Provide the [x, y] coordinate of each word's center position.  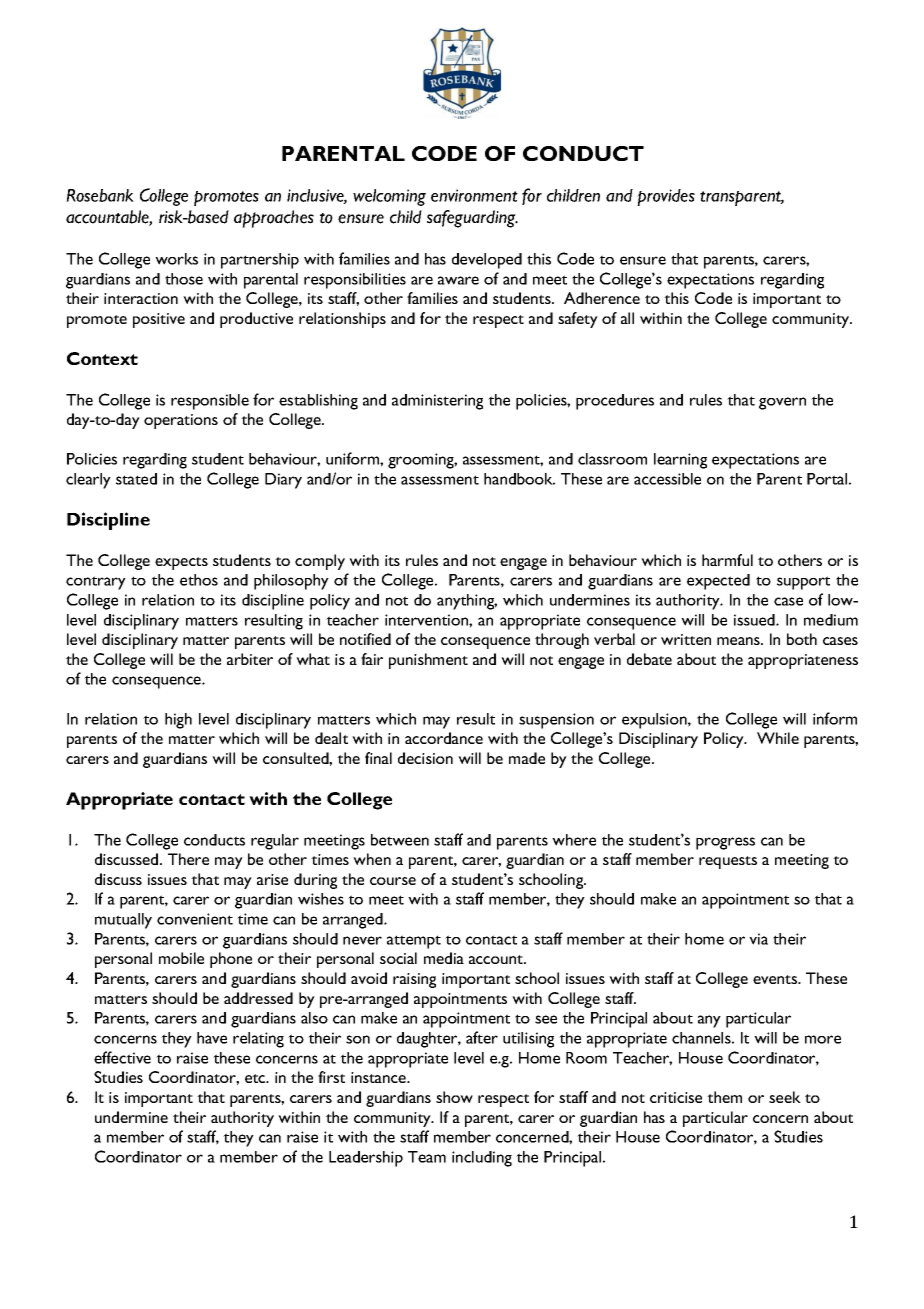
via [758, 939]
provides [666, 197]
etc [256, 1078]
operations [181, 421]
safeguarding [472, 219]
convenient [195, 919]
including [482, 1159]
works [176, 259]
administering [437, 402]
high [178, 721]
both [802, 639]
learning [680, 461]
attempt [414, 942]
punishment [428, 661]
